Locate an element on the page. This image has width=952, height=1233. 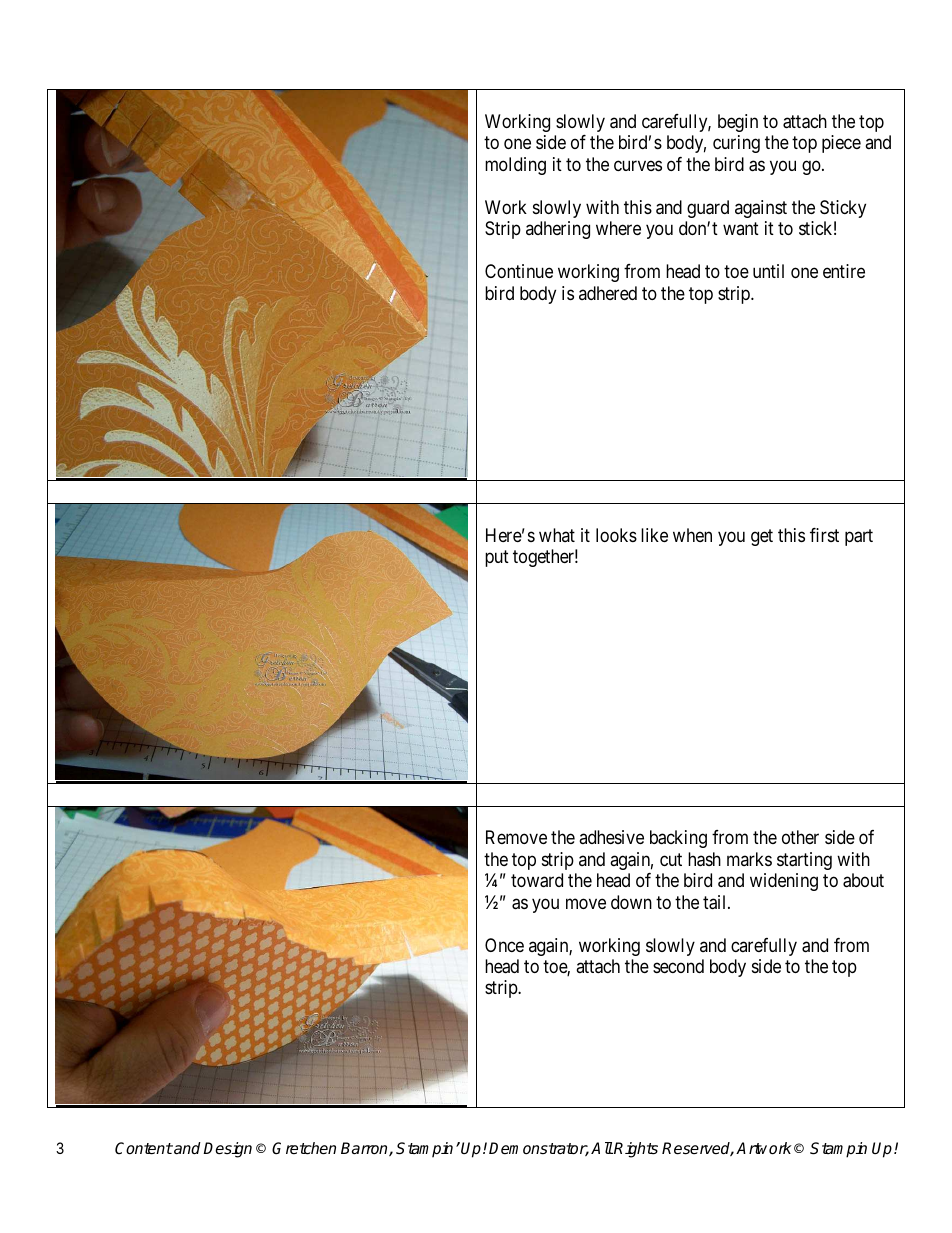
adhering is located at coordinates (558, 230).
